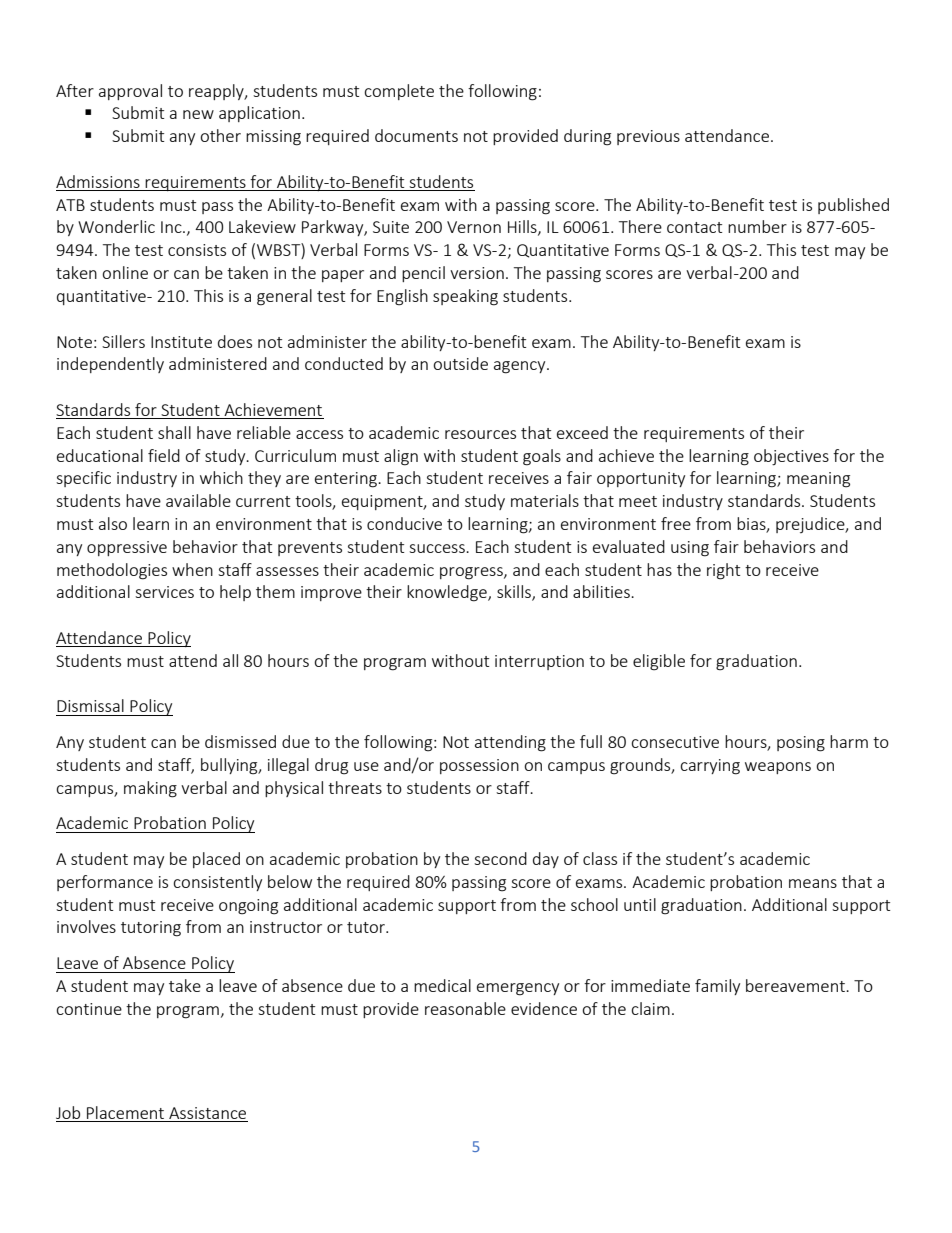 Image resolution: width=952 pixels, height=1233 pixels. I want to click on reasonable, so click(465, 1008).
